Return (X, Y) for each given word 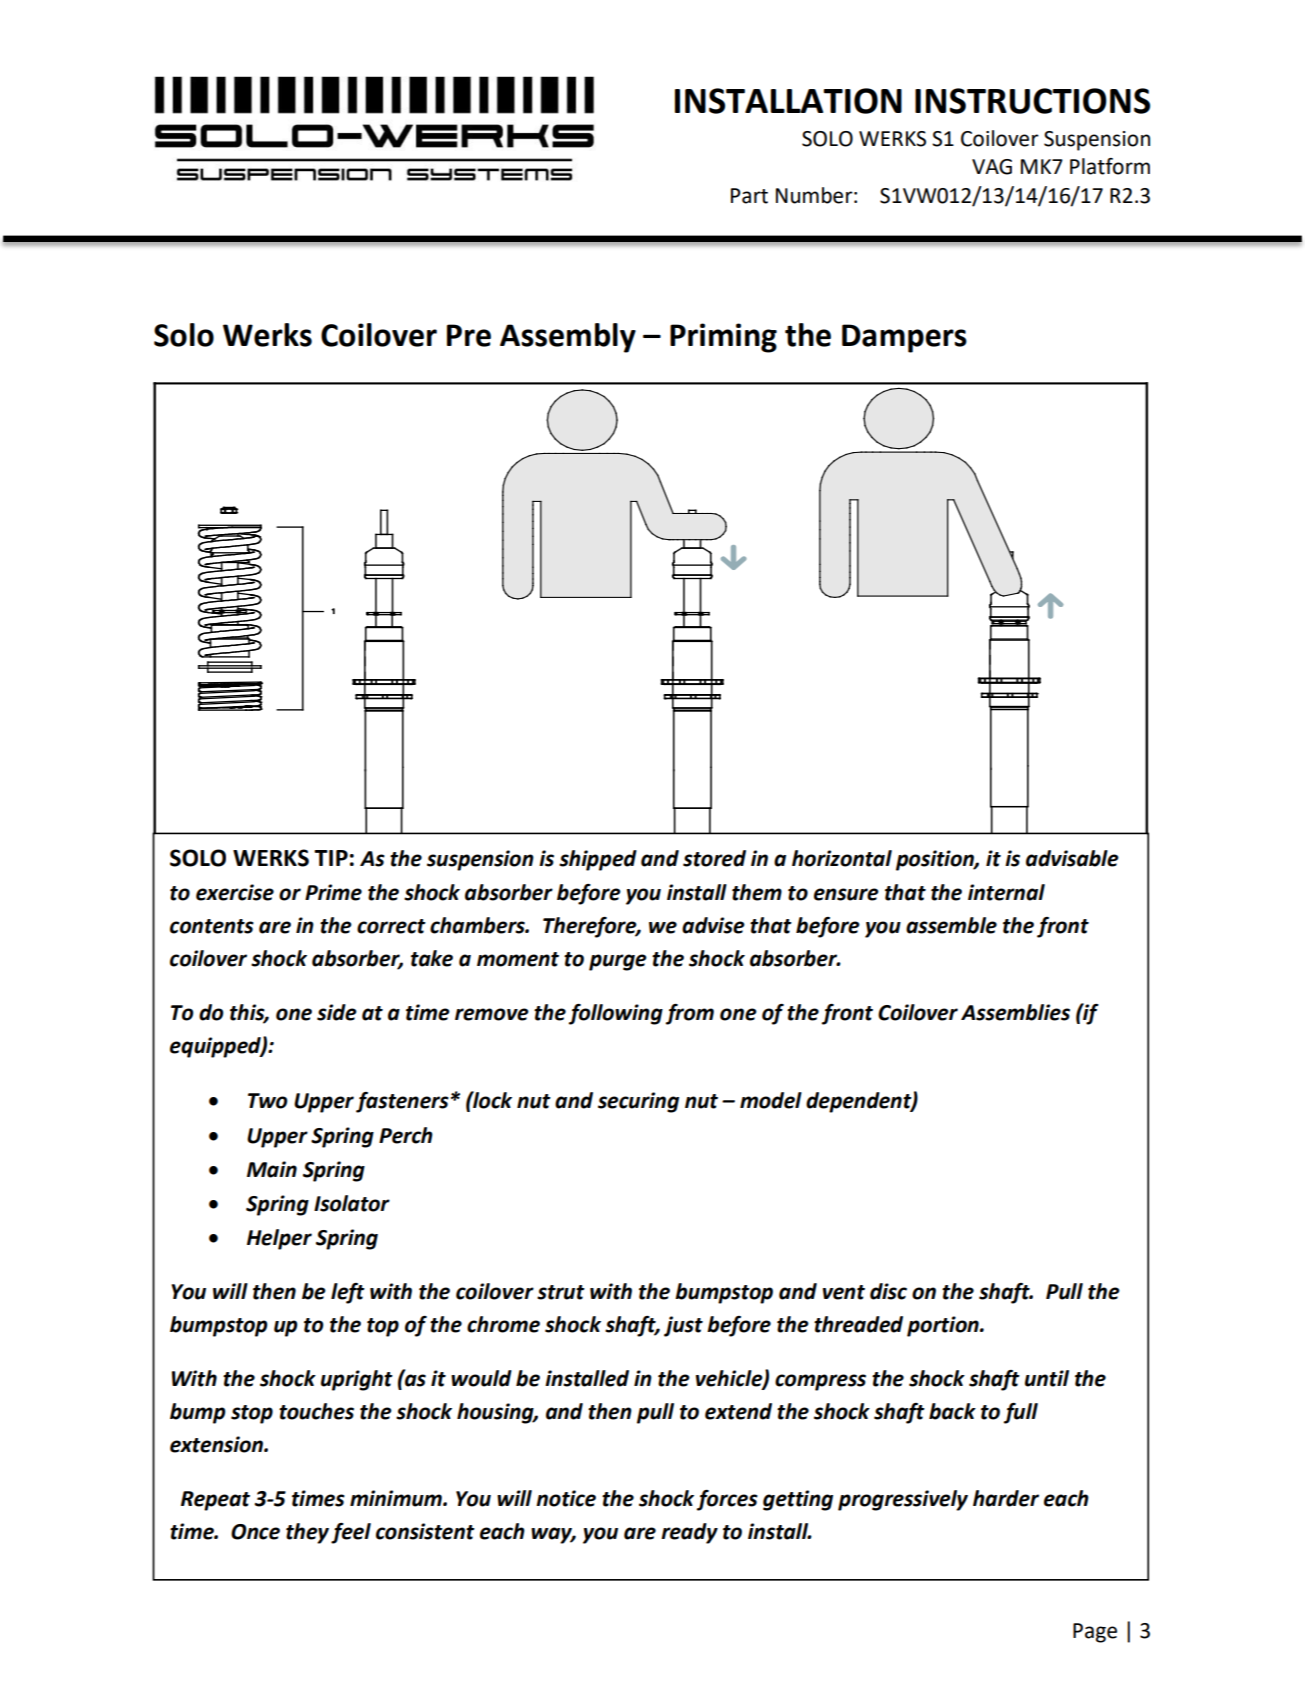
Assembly (568, 338)
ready (689, 1533)
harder (1006, 1498)
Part (749, 196)
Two (268, 1101)
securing (638, 1102)
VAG (992, 167)
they (307, 1533)
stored (714, 858)
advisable (1072, 858)
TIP (331, 858)
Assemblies (1015, 1012)
